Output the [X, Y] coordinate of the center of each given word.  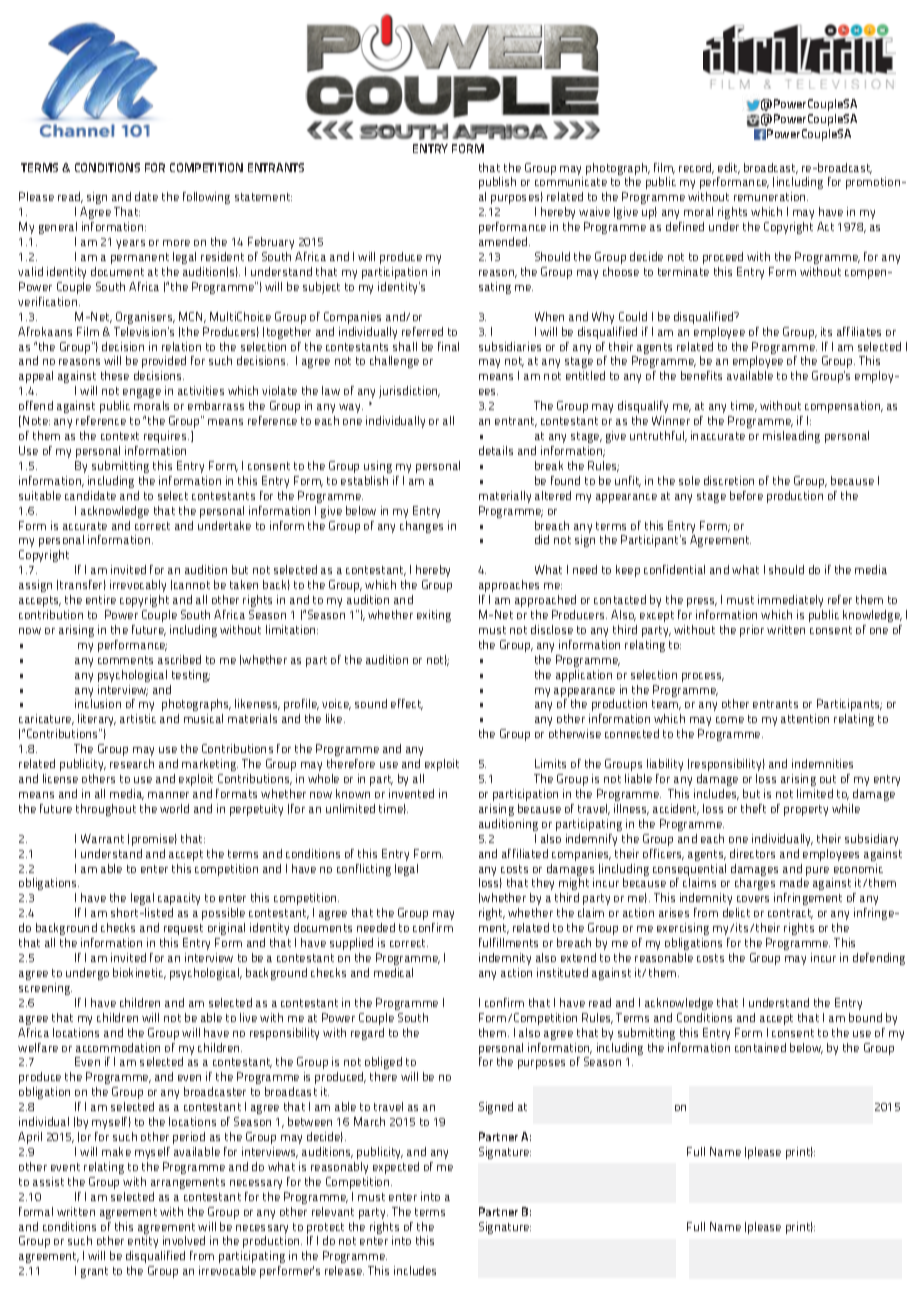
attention [805, 718]
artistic [138, 718]
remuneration [771, 196]
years [130, 244]
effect [407, 704]
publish [497, 183]
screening [45, 989]
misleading [791, 437]
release [344, 1270]
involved [184, 1240]
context [120, 436]
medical [393, 972]
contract [790, 914]
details [496, 450]
